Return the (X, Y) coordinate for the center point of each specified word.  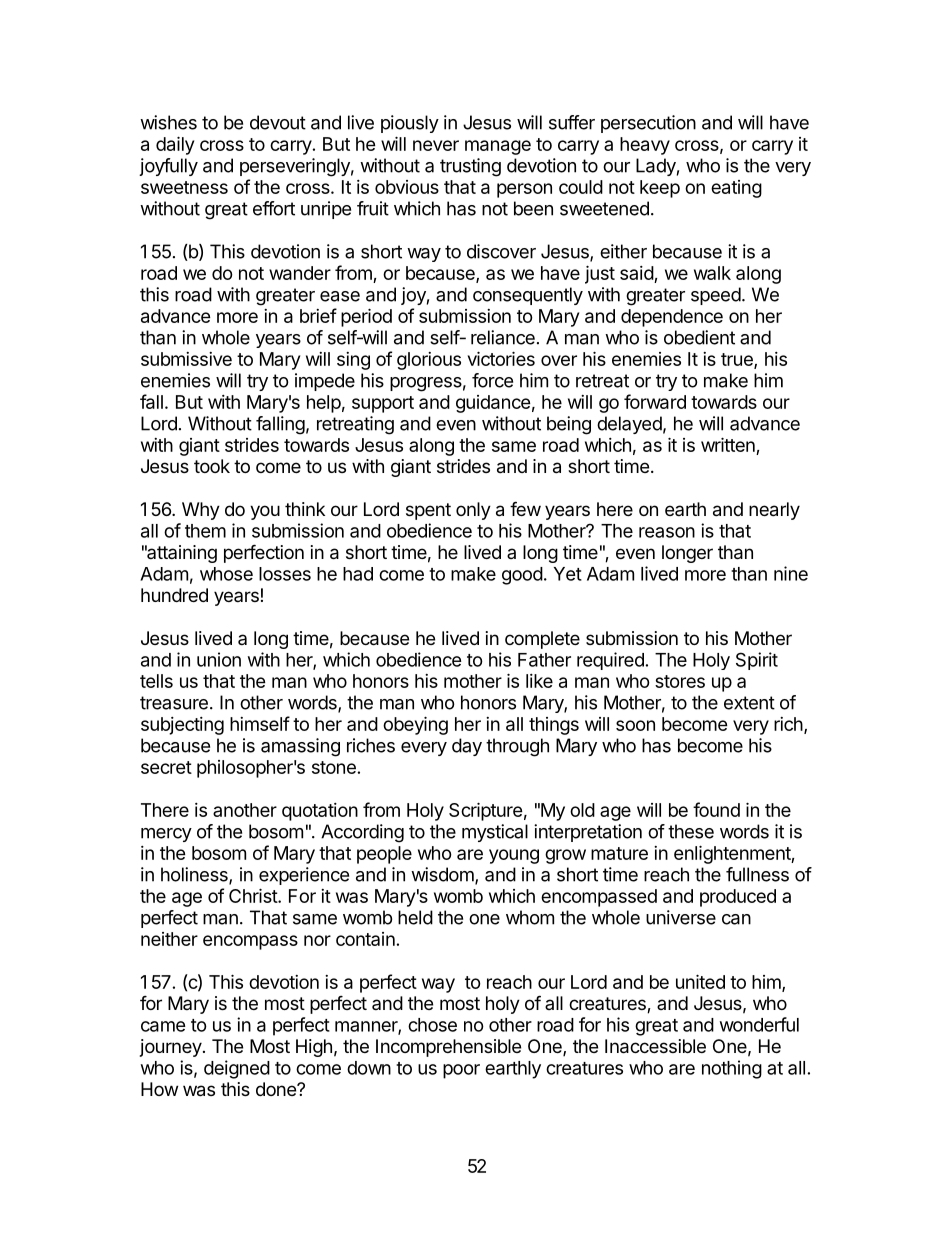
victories (501, 358)
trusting (470, 167)
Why (201, 511)
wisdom (442, 874)
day (467, 747)
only (473, 511)
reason (667, 532)
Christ (254, 895)
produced (738, 898)
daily (175, 145)
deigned (237, 1069)
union (219, 659)
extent (749, 703)
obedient (699, 337)
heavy (645, 146)
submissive (186, 359)
